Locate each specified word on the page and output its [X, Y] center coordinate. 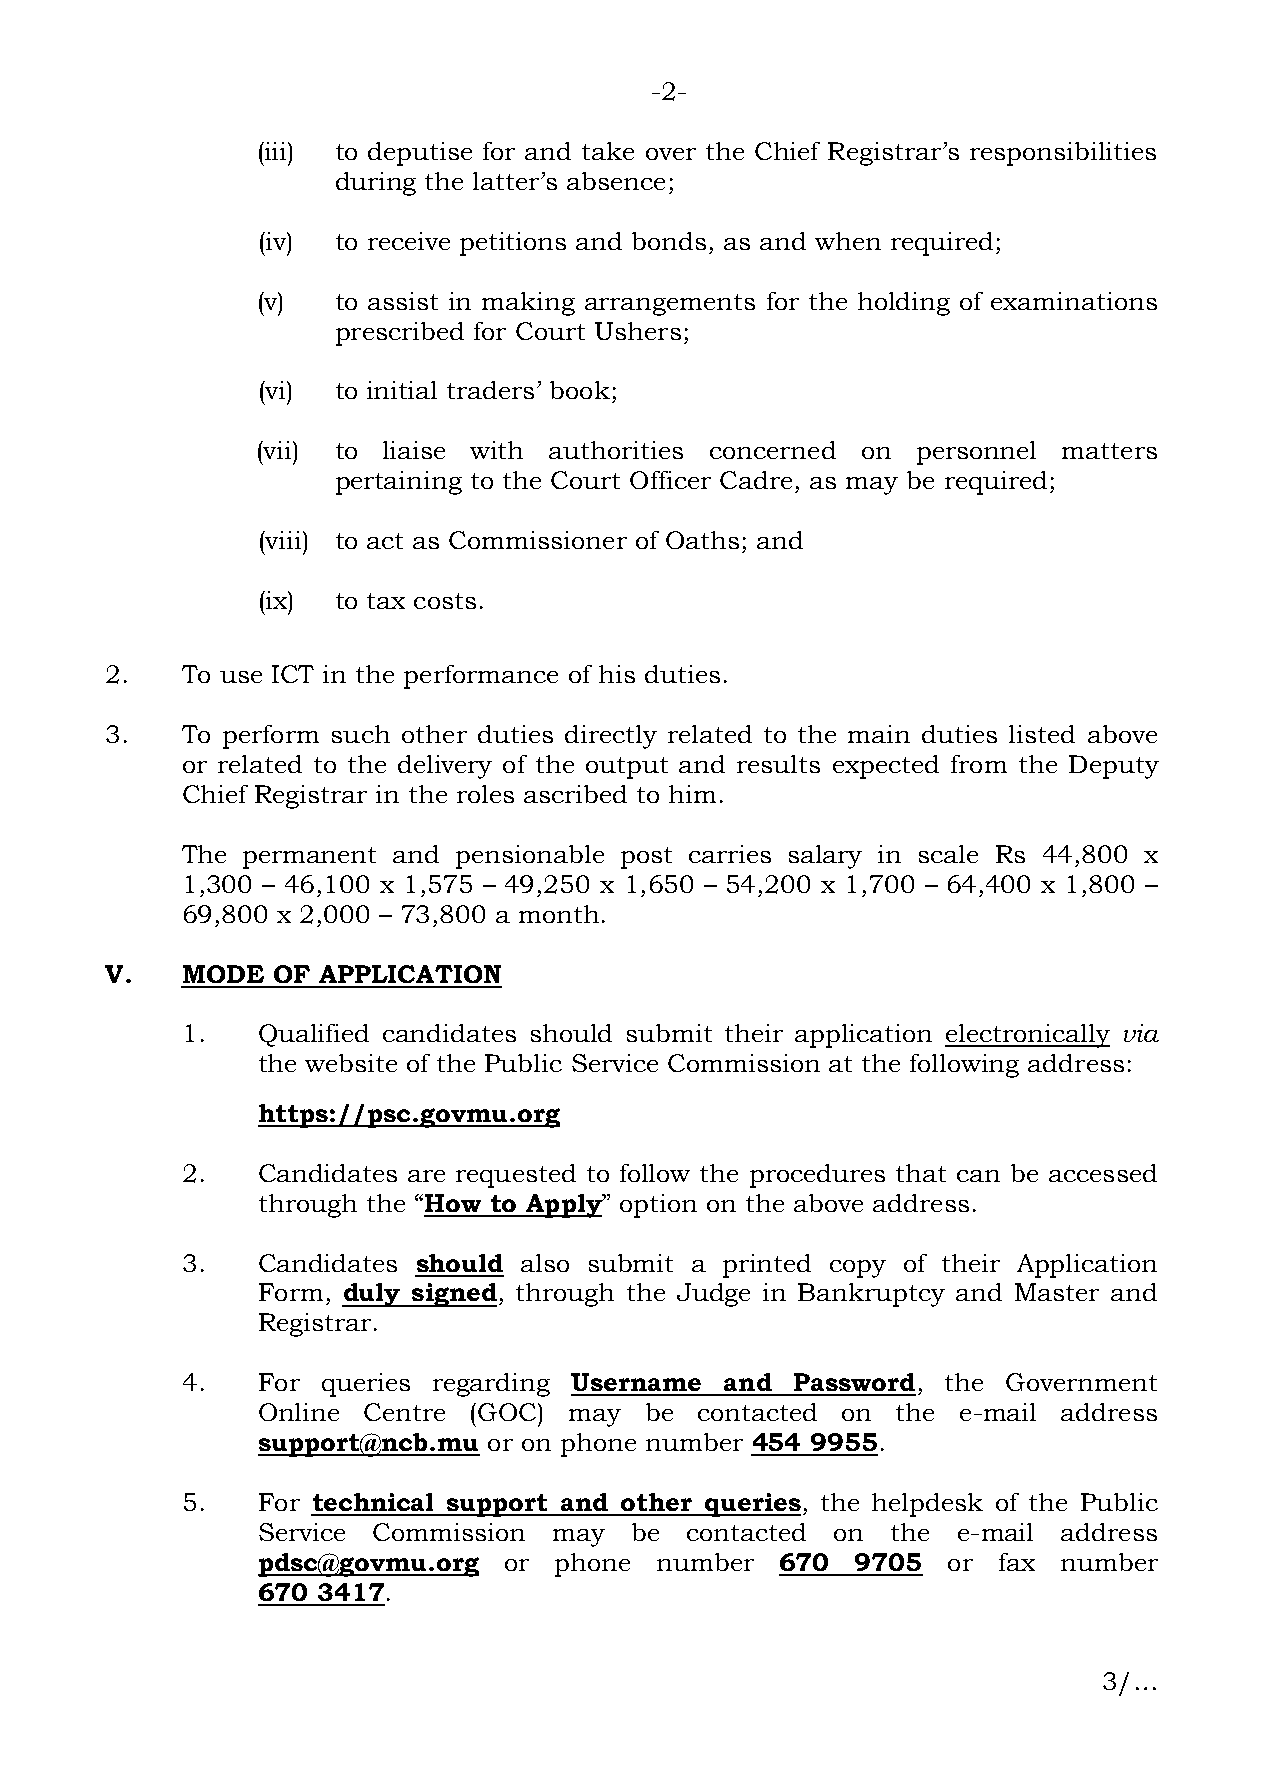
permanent [309, 858]
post [646, 858]
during [376, 184]
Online [299, 1412]
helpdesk [927, 1505]
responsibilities [1063, 154]
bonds [669, 241]
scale [948, 854]
